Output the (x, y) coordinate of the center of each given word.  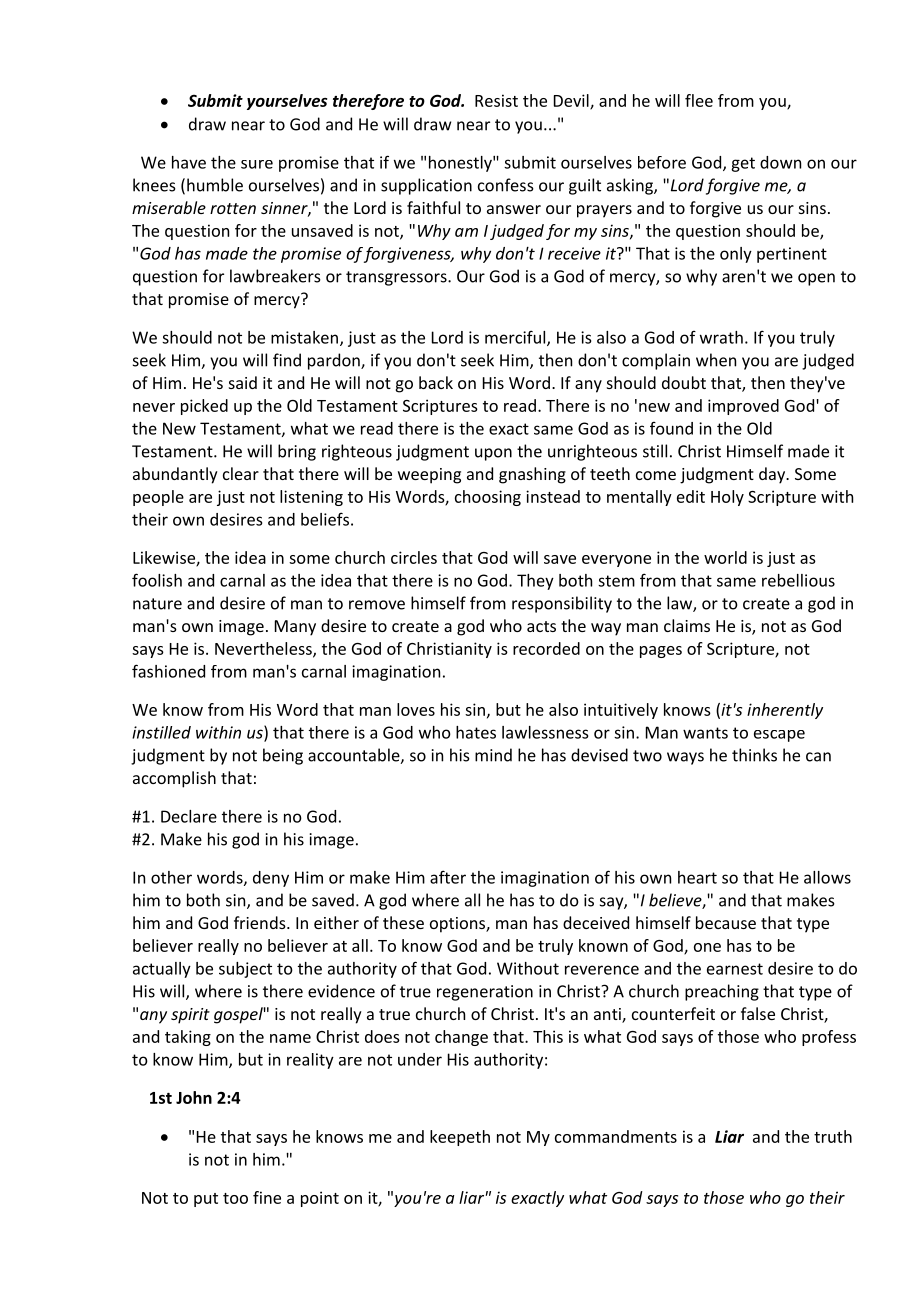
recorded (546, 648)
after (448, 877)
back (436, 382)
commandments (616, 1136)
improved (743, 407)
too (235, 1198)
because (726, 922)
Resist (496, 100)
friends (261, 922)
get (743, 164)
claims (687, 625)
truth (833, 1136)
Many (295, 628)
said (243, 382)
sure (257, 164)
